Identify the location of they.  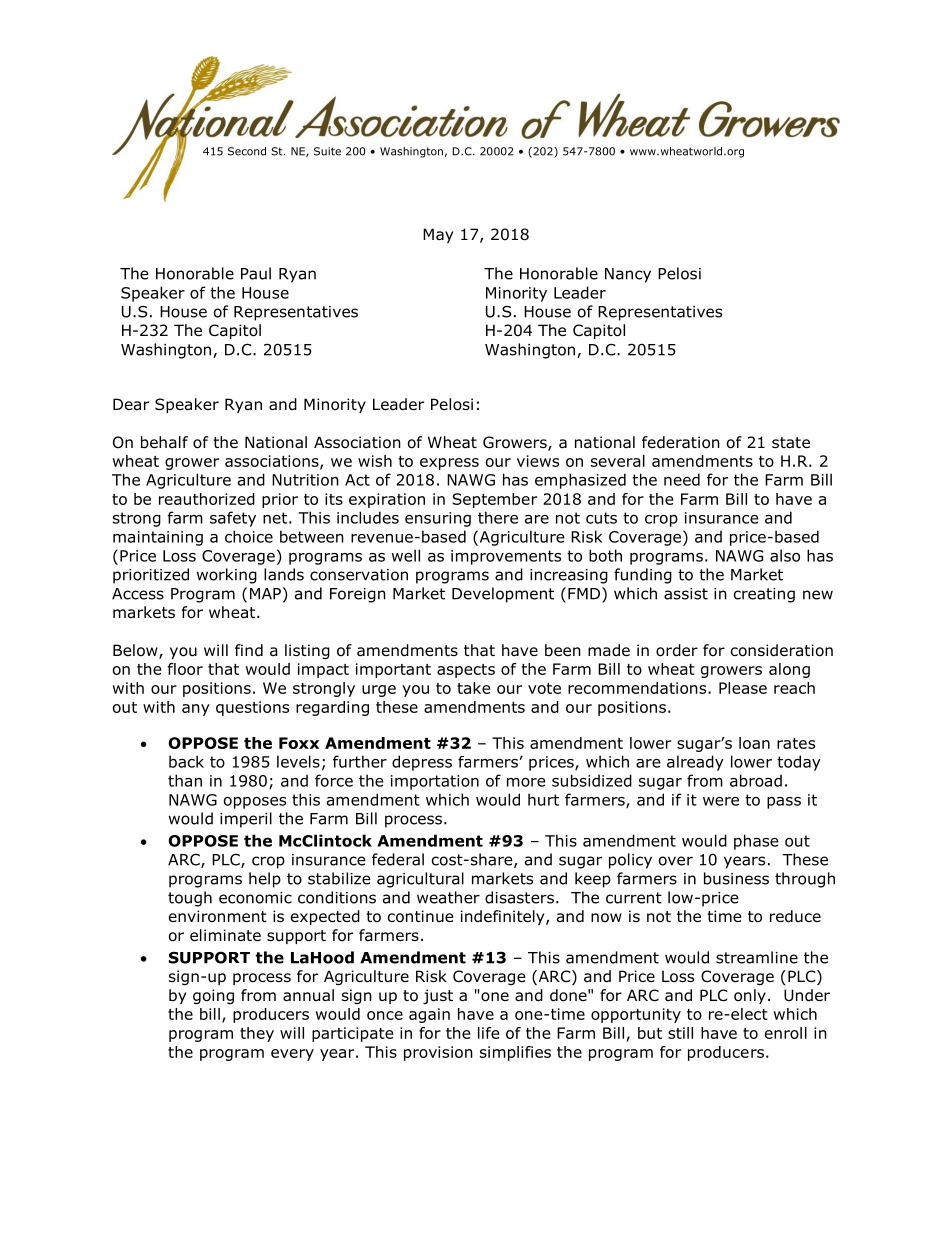
(257, 1034).
